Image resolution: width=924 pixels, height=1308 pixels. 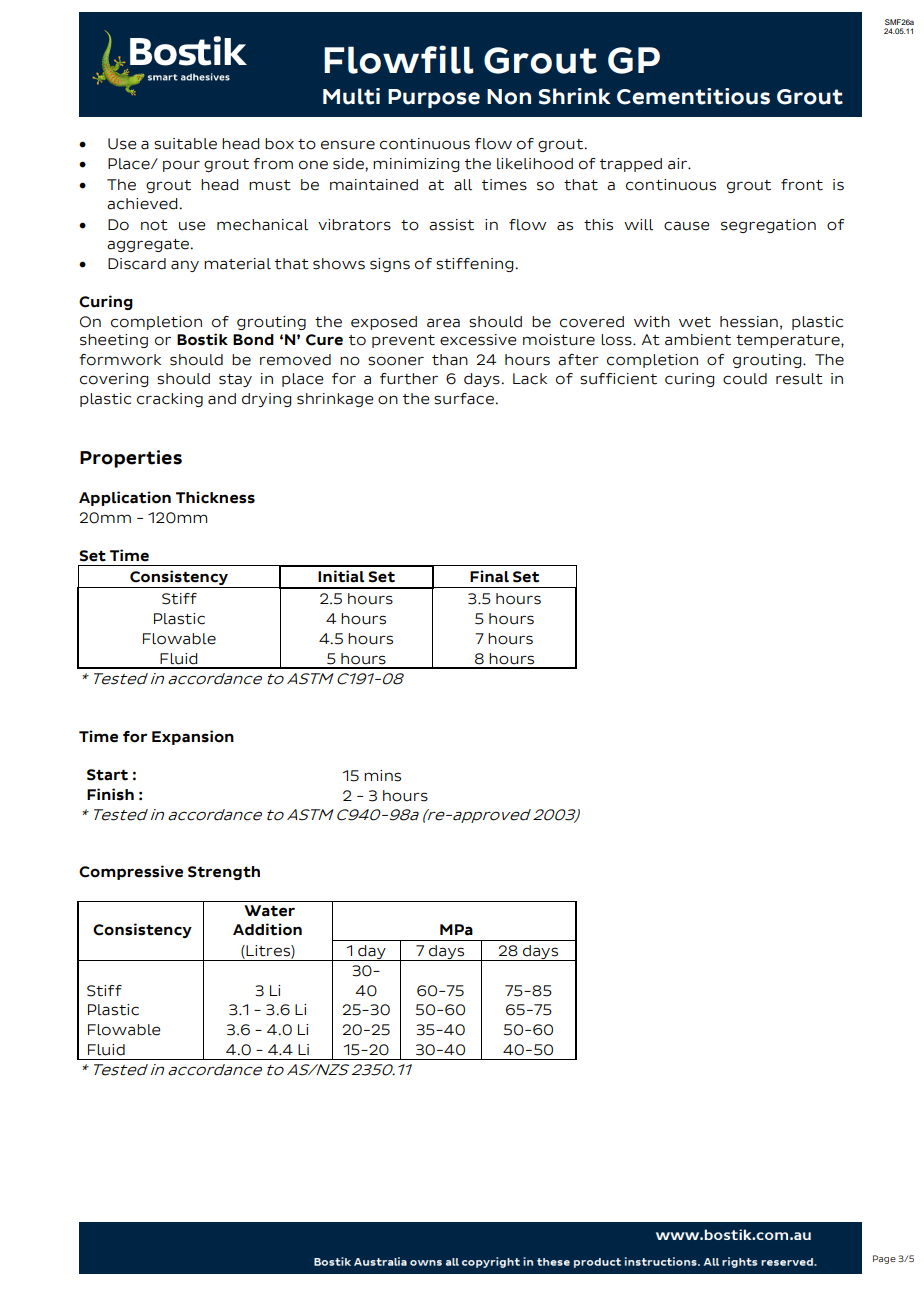 I want to click on suitable, so click(x=185, y=144).
